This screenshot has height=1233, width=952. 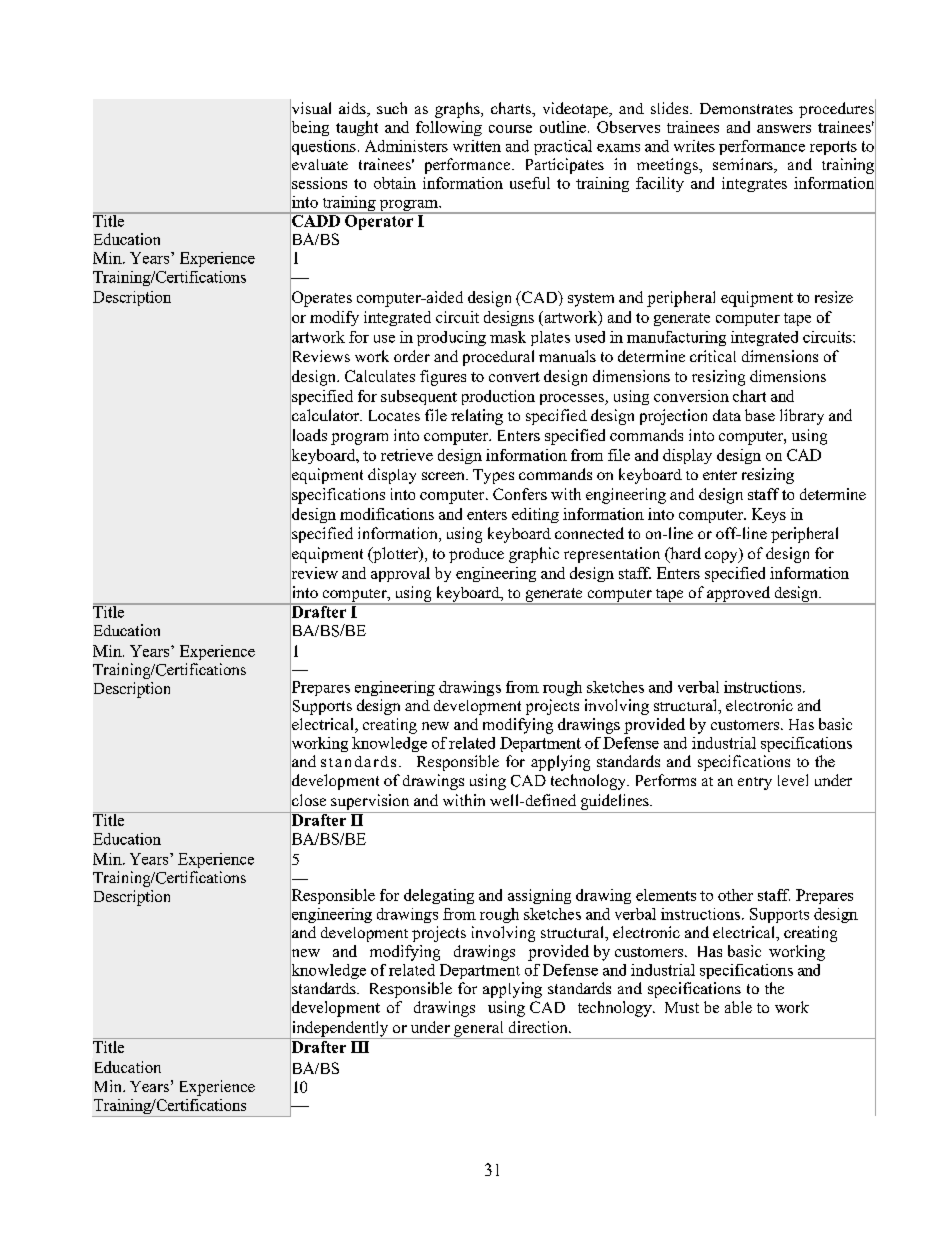 What do you see at coordinates (340, 1029) in the screenshot?
I see `independently` at bounding box center [340, 1029].
